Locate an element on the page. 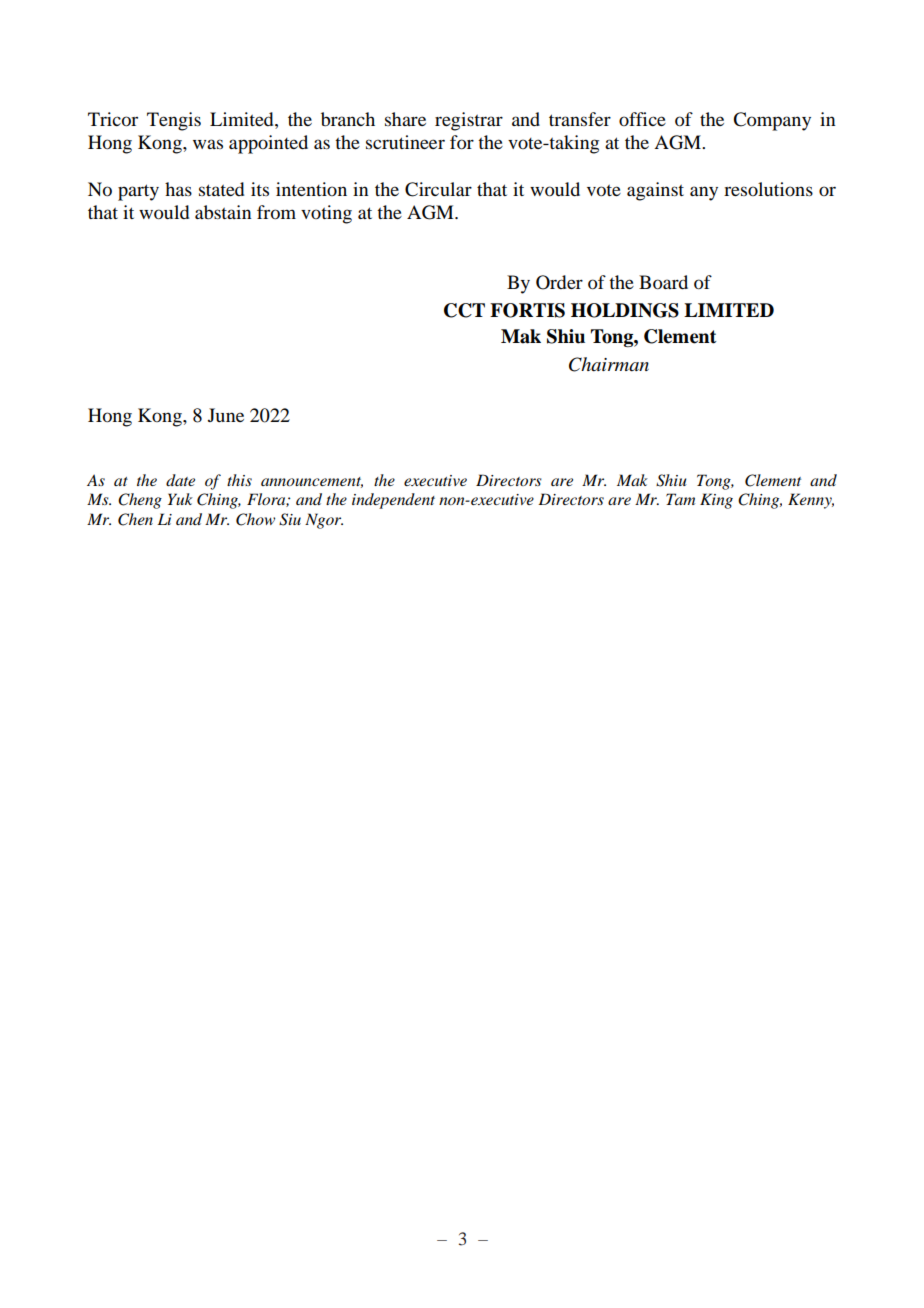 Image resolution: width=924 pixels, height=1308 pixels. Order is located at coordinates (559, 282).
